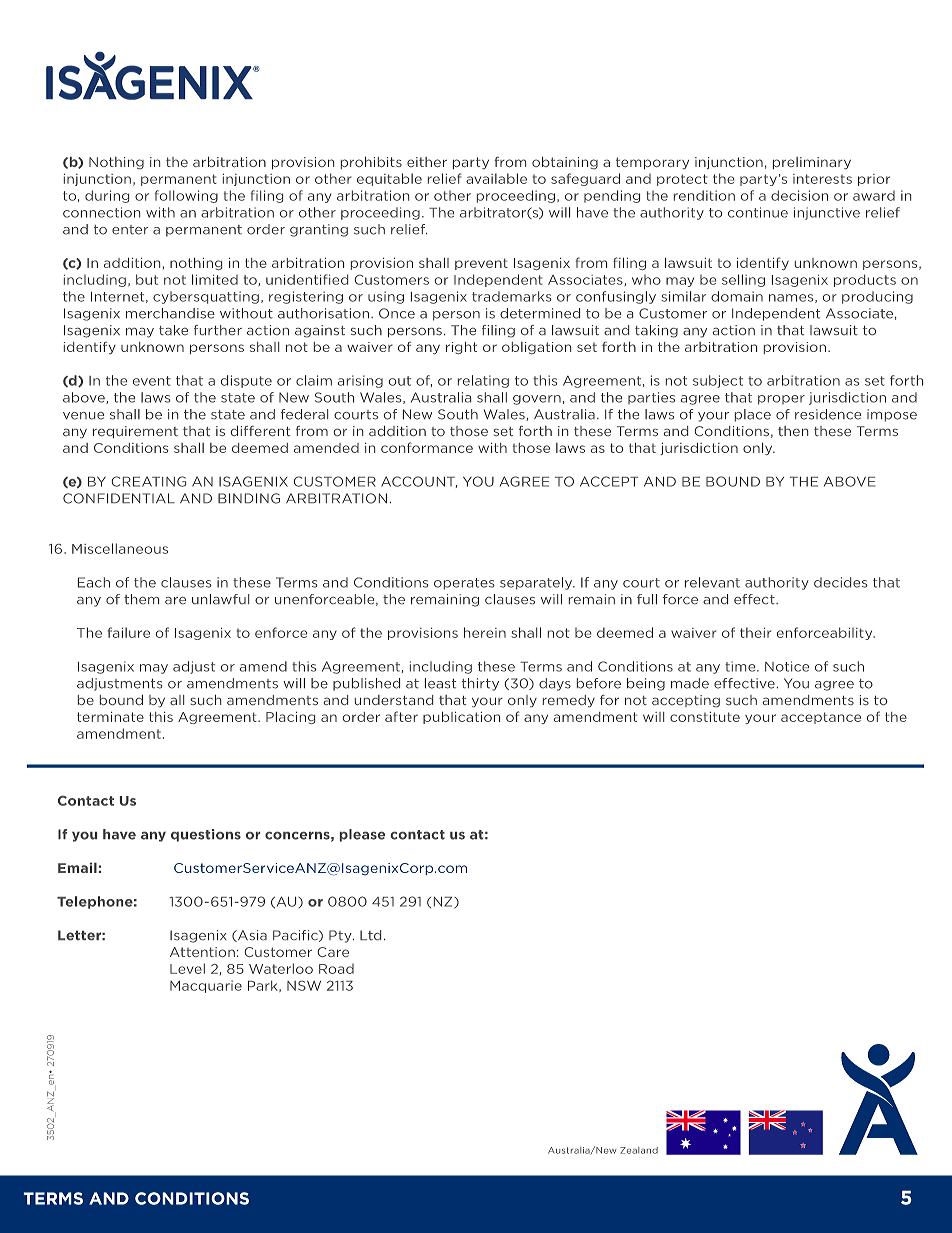  Describe the element at coordinates (496, 178) in the document. I see `available` at that location.
